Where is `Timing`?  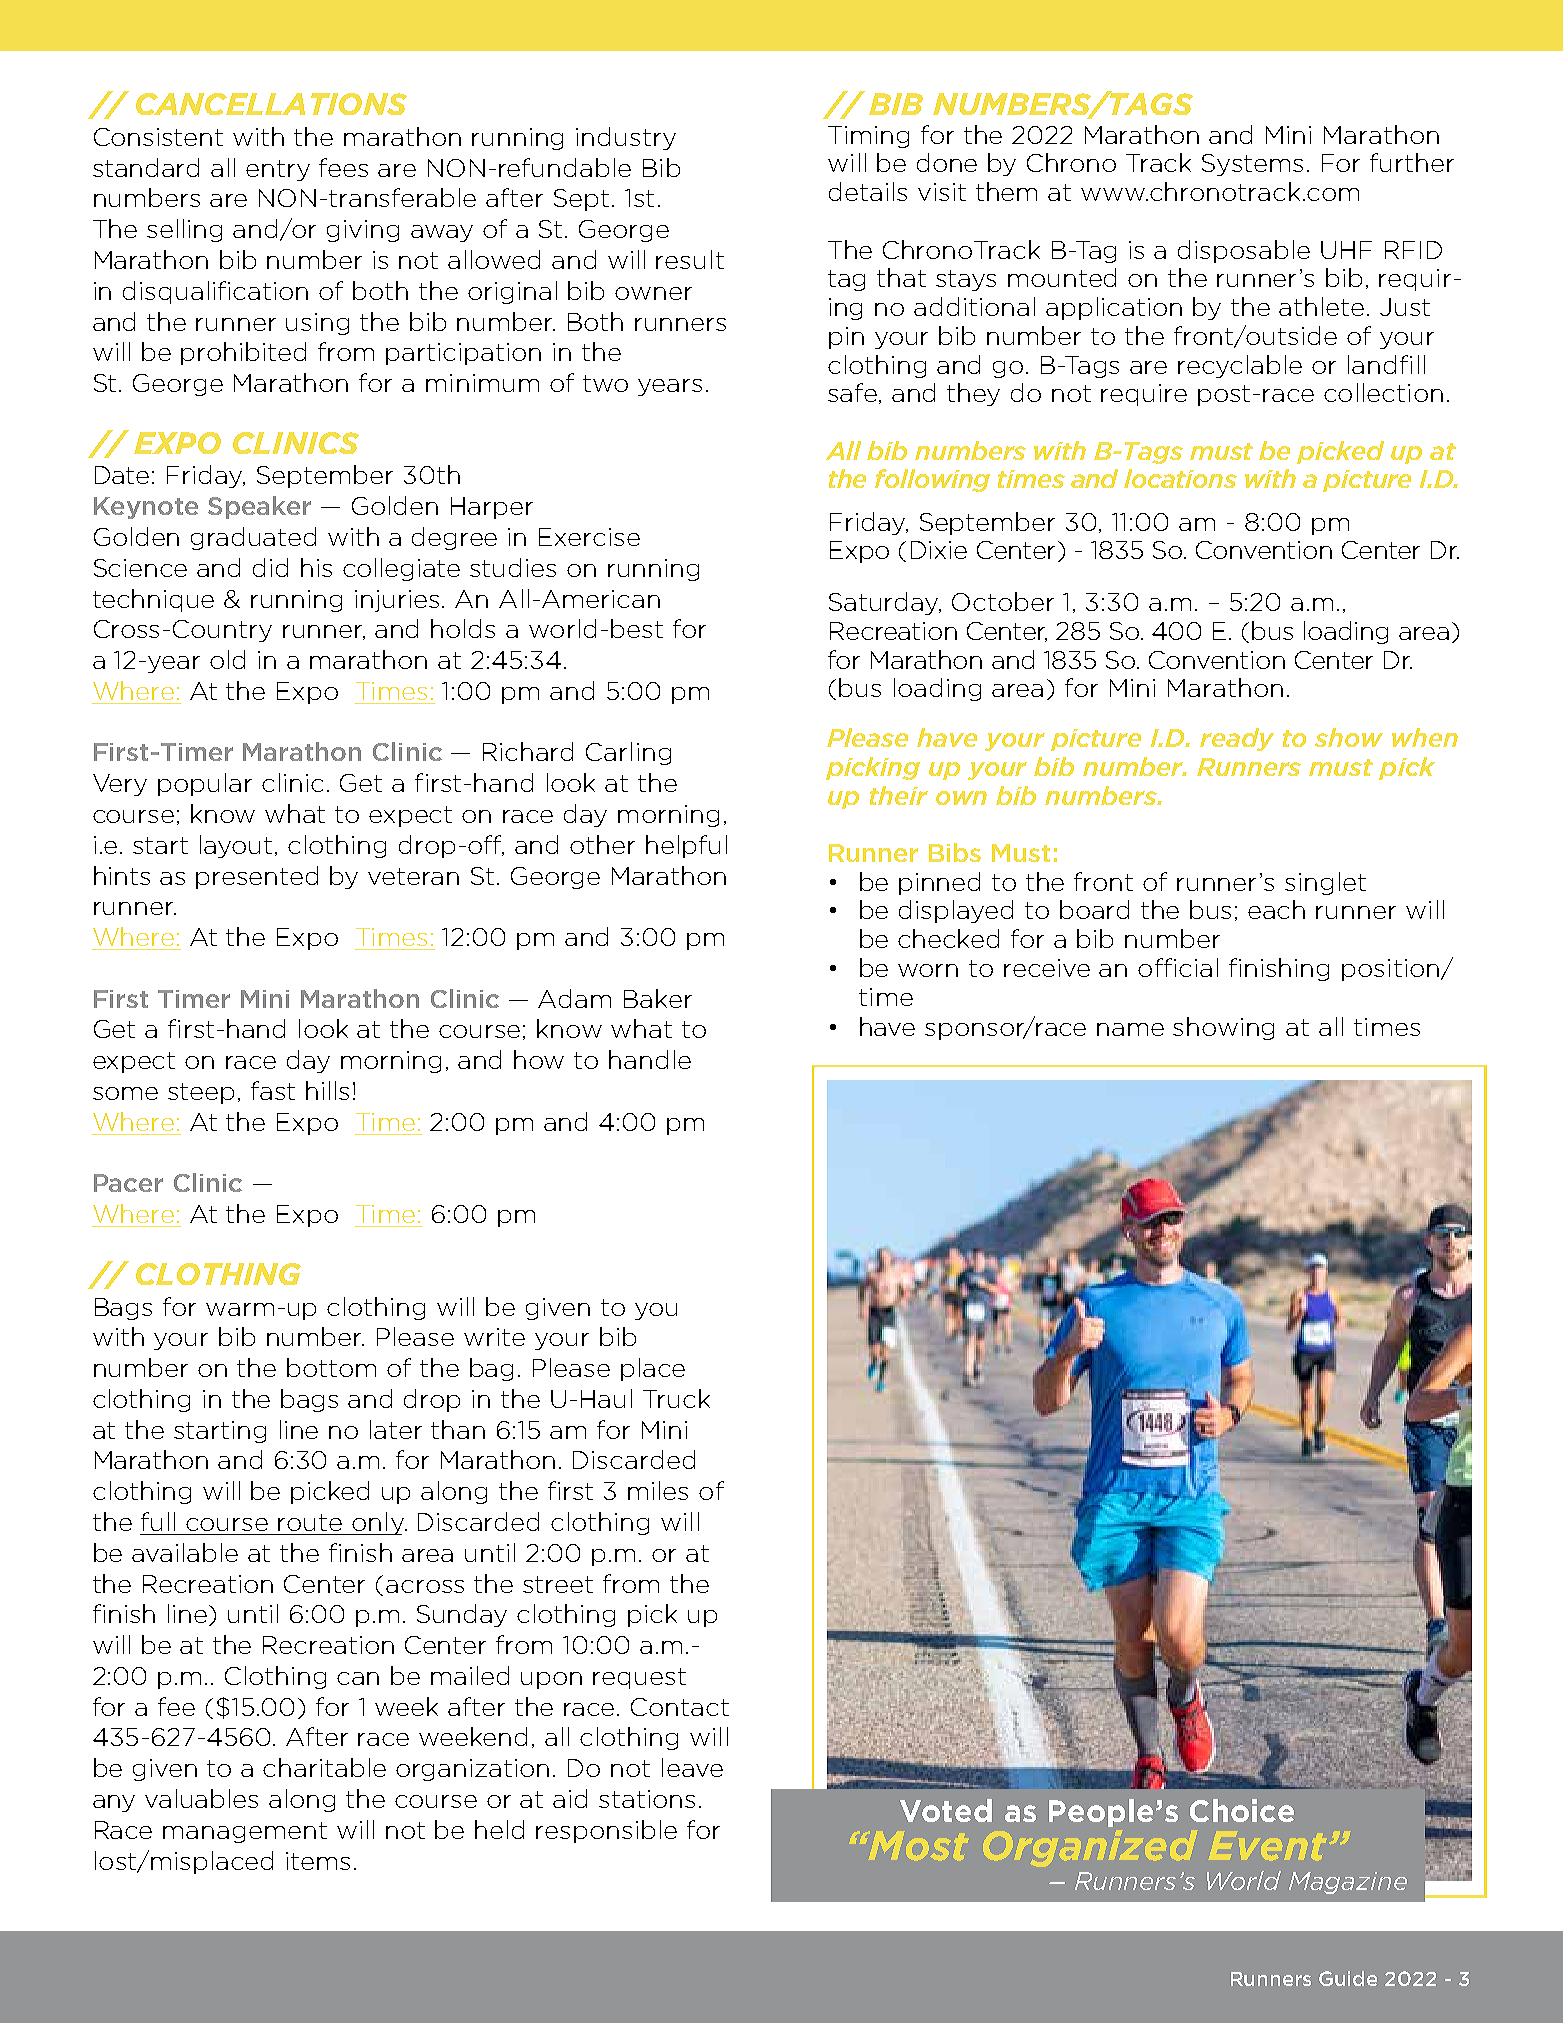
Timing is located at coordinates (868, 137).
